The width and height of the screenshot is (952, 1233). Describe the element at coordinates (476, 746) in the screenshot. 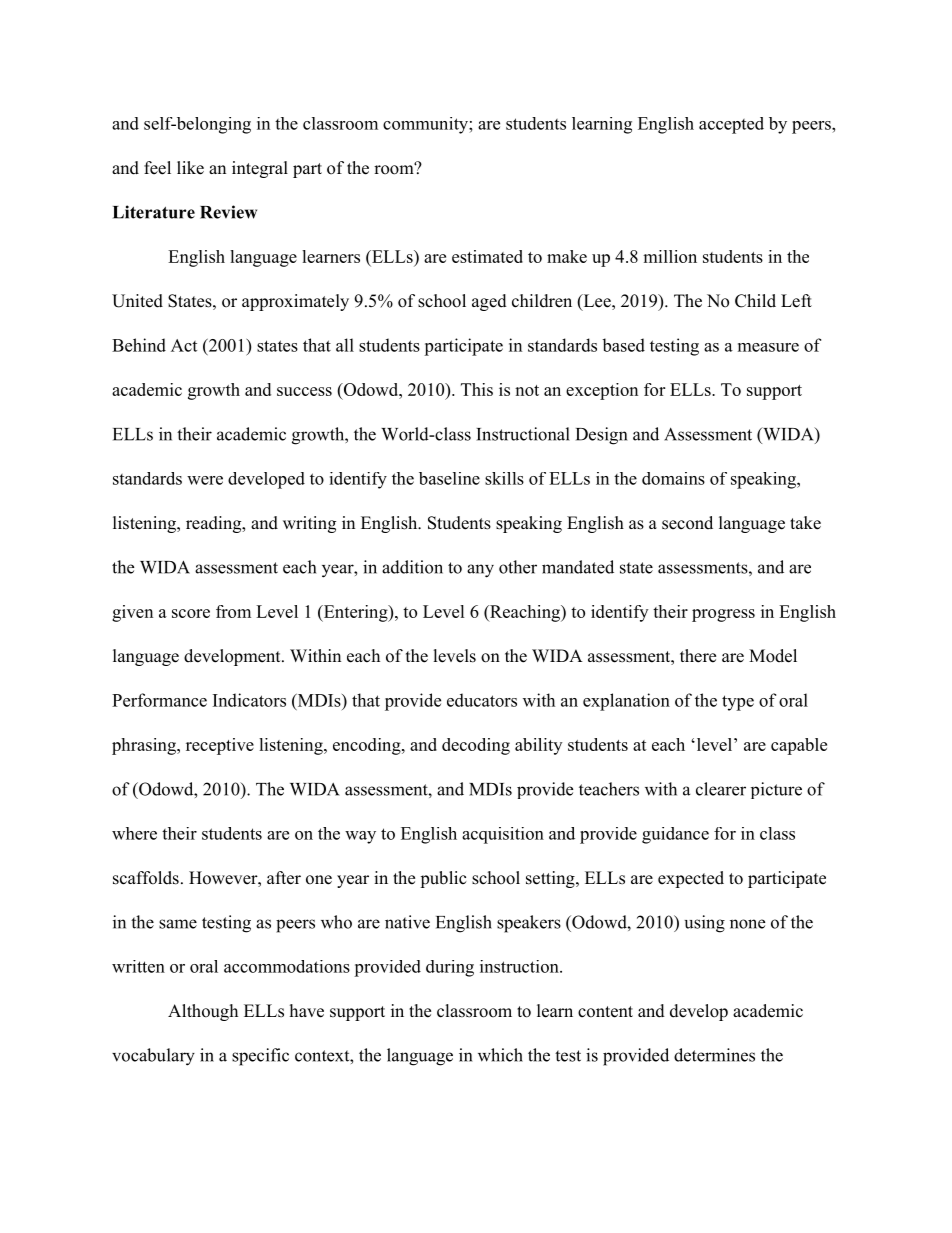

I see `decoding` at that location.
